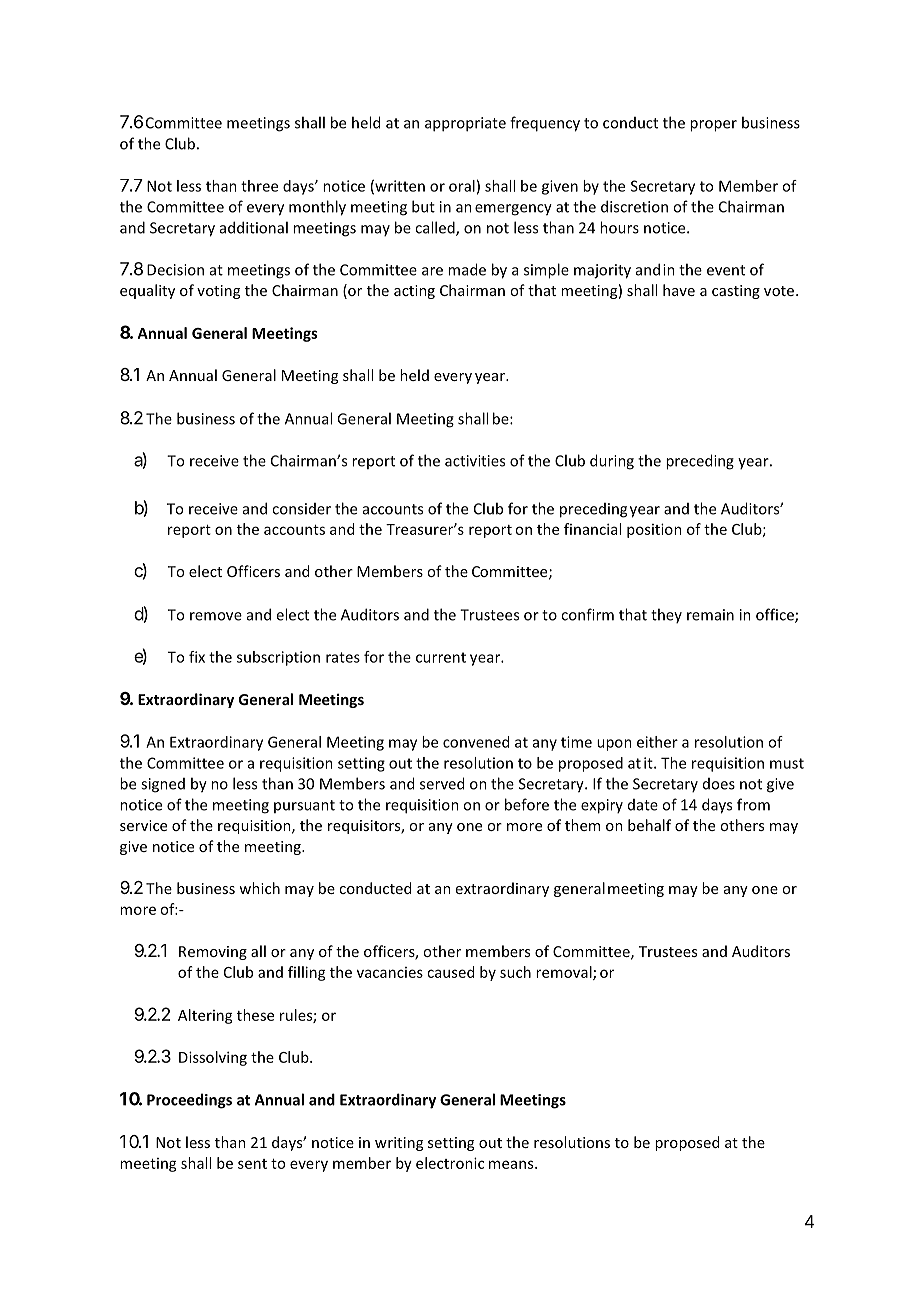 This page has width=924, height=1307. I want to click on position, so click(654, 530).
